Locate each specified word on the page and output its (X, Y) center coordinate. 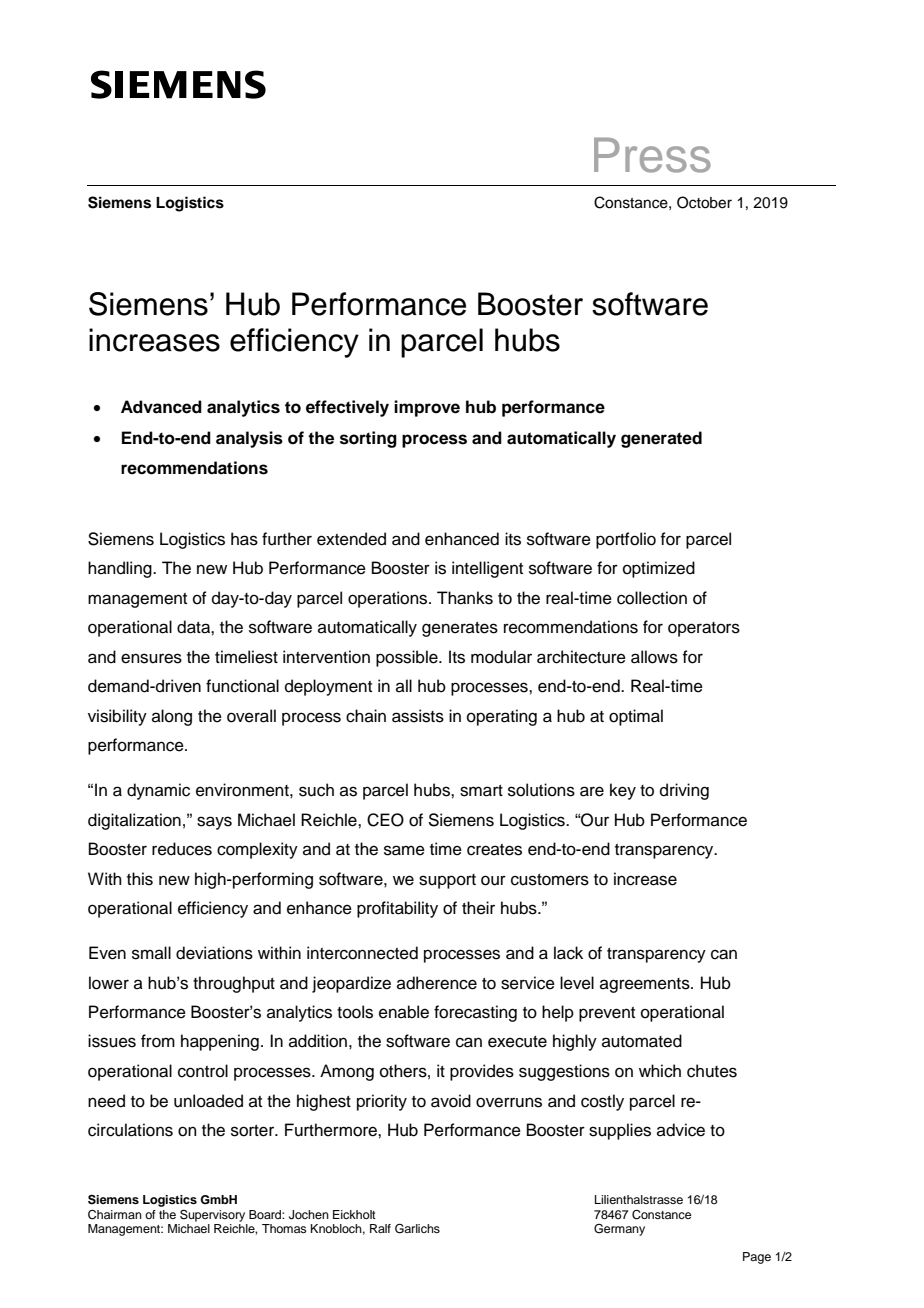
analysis (249, 439)
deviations (214, 953)
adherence (437, 983)
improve (427, 408)
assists (418, 716)
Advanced (161, 407)
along (172, 717)
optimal (636, 717)
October (704, 202)
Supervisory (212, 1216)
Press (652, 155)
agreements (646, 985)
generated (661, 439)
